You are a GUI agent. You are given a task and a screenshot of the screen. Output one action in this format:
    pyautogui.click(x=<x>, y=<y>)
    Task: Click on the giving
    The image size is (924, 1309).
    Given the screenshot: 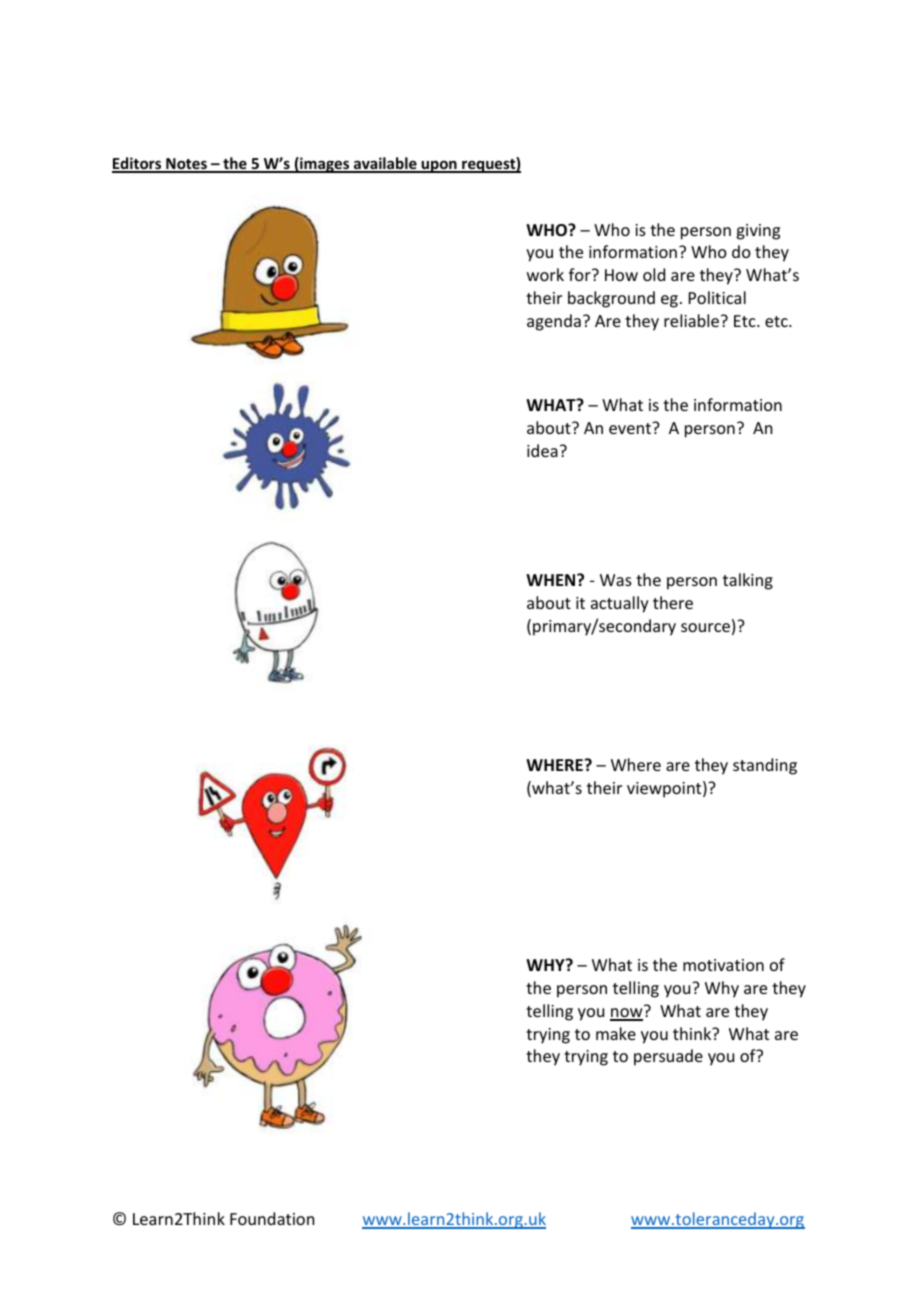 What is the action you would take?
    pyautogui.click(x=758, y=232)
